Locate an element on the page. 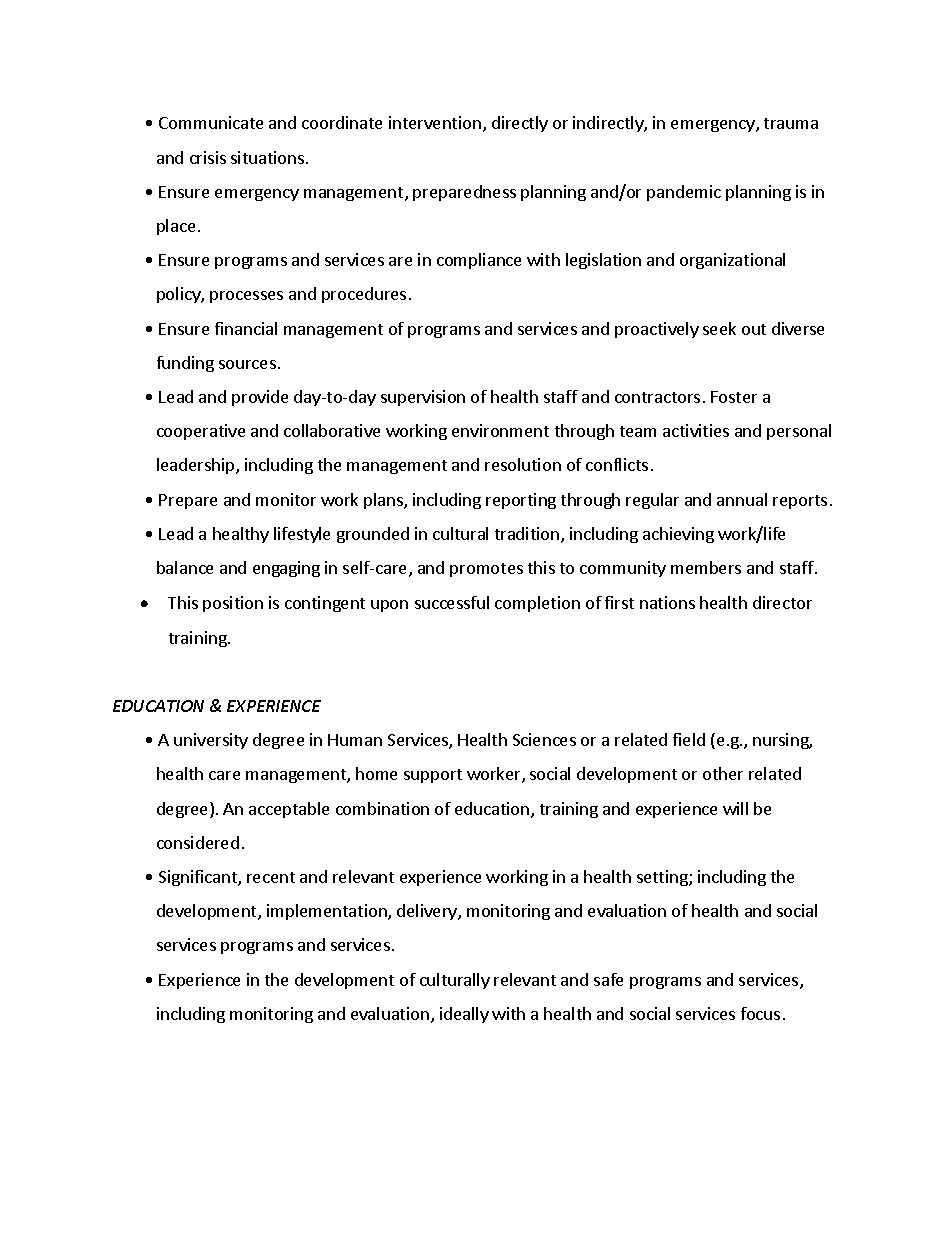 The height and width of the image is (1233, 952). implementation is located at coordinates (328, 912).
